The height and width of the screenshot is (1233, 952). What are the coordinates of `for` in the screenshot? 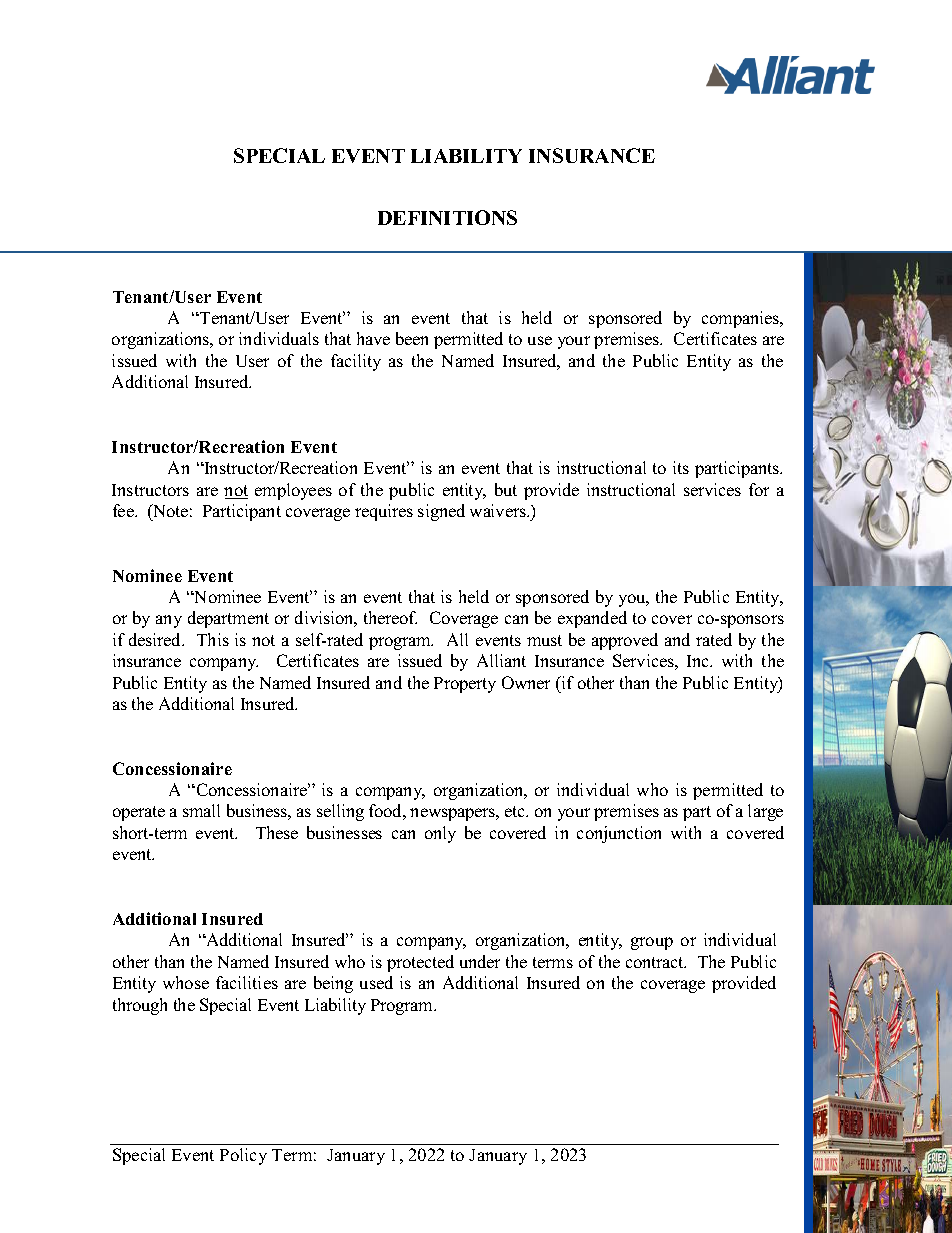 It's located at (759, 489).
